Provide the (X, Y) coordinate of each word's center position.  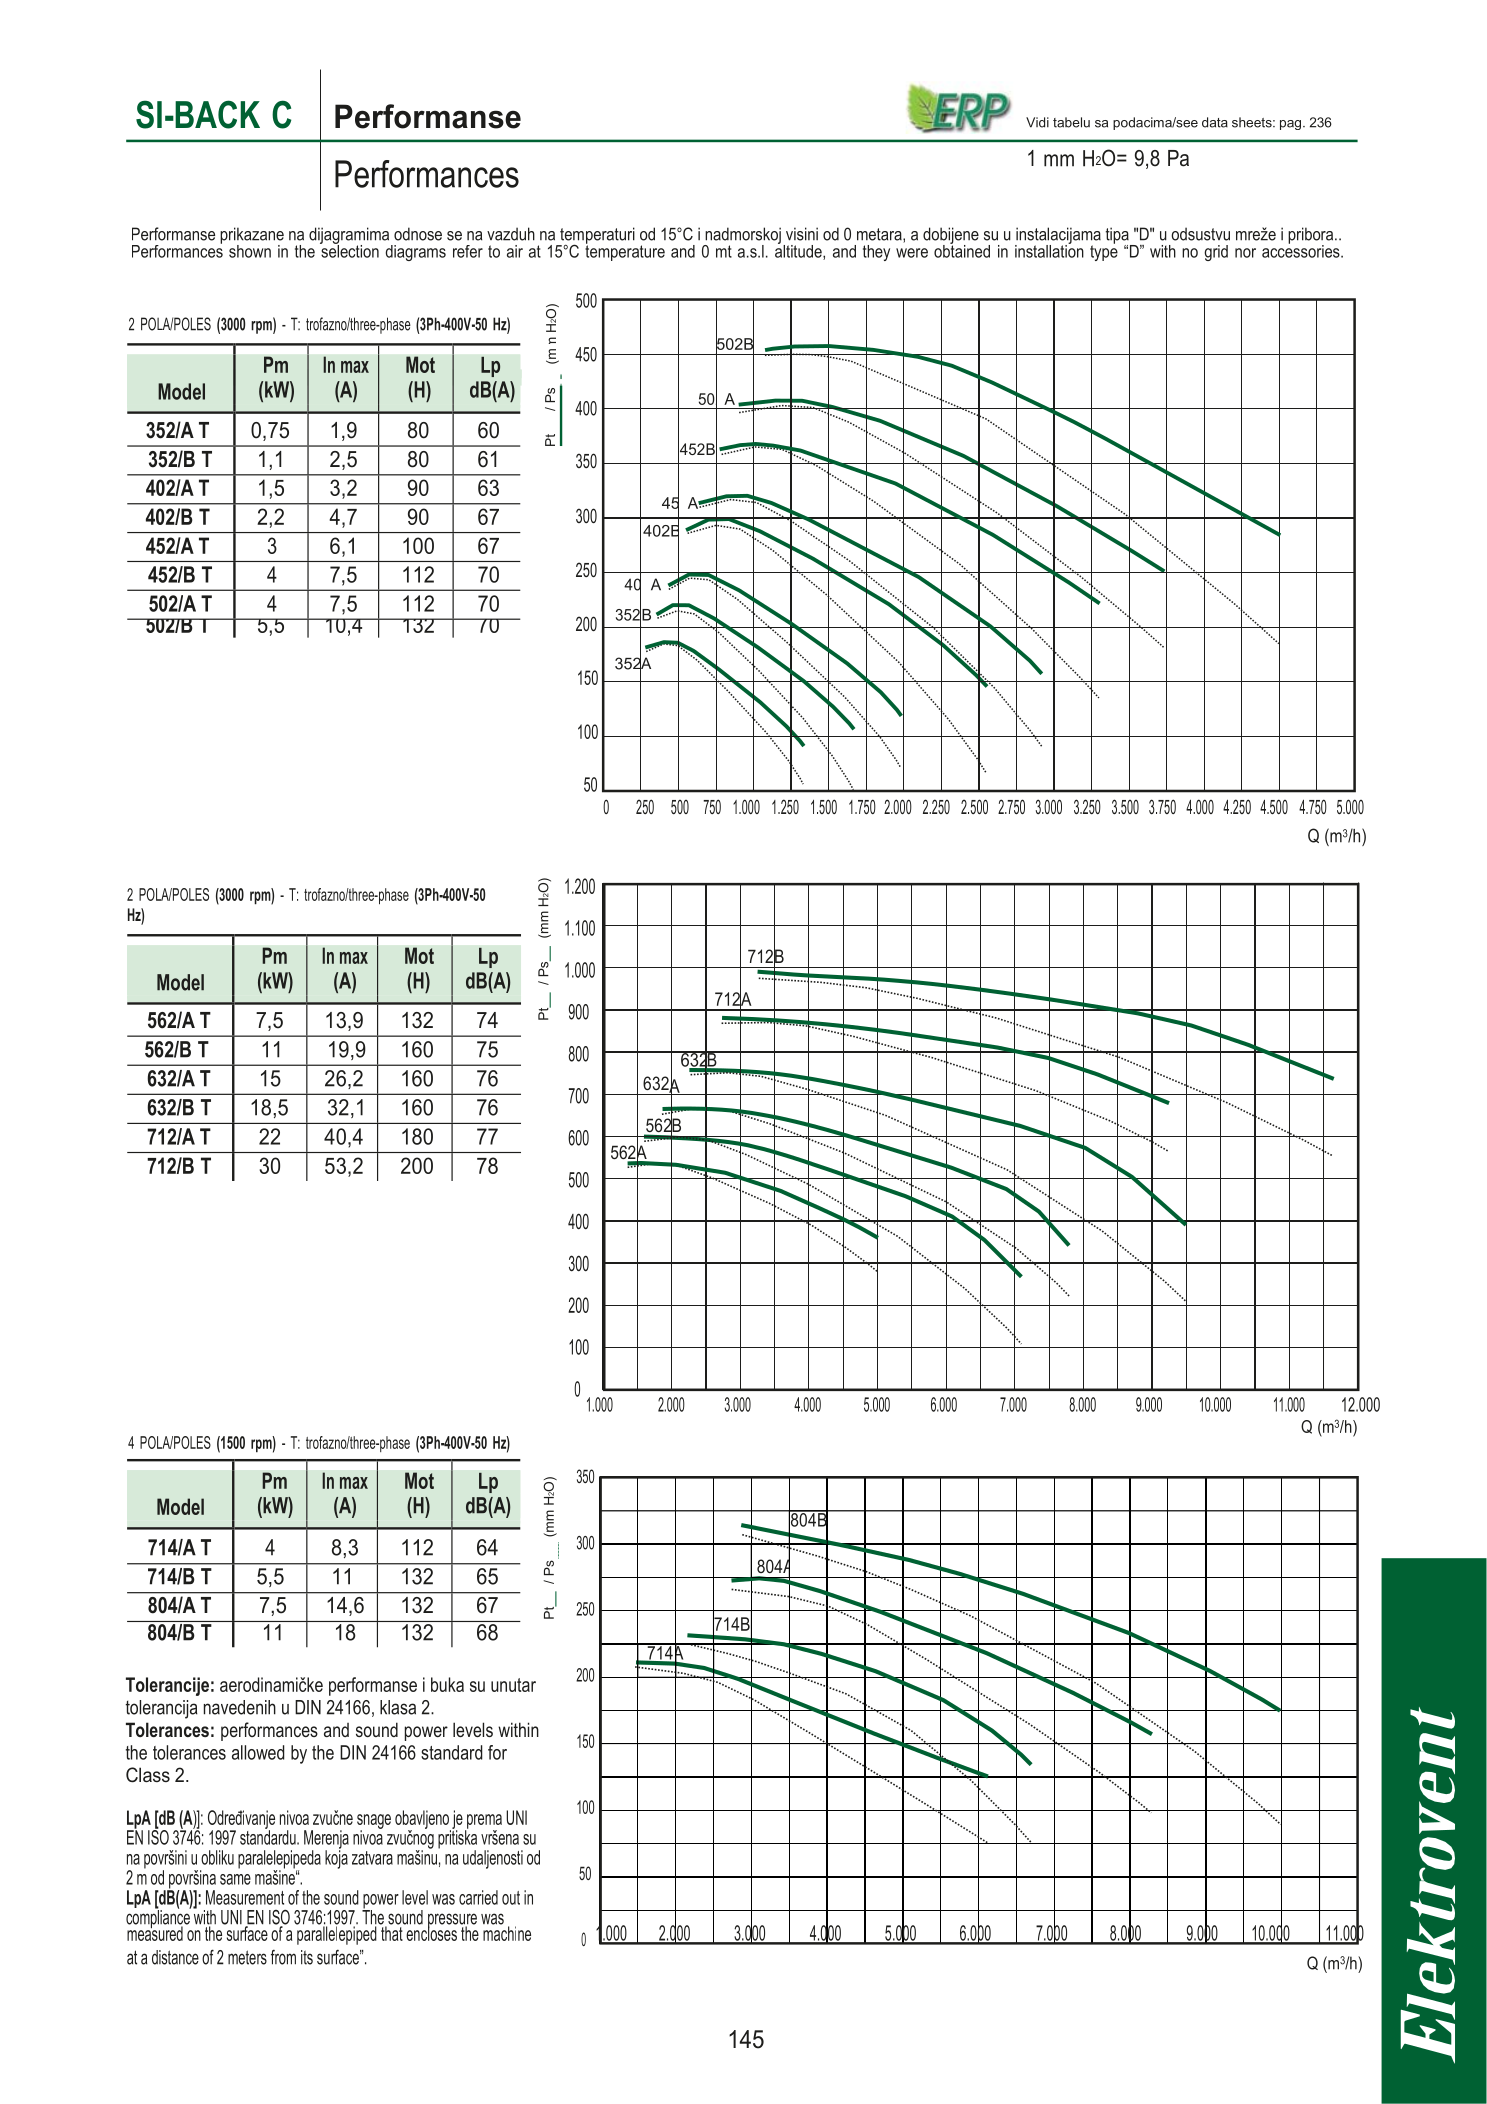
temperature (625, 252)
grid (1216, 253)
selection (349, 250)
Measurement (245, 1897)
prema (483, 1822)
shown (250, 251)
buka (447, 1684)
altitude (799, 251)
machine (507, 1932)
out (511, 1898)
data (1215, 122)
